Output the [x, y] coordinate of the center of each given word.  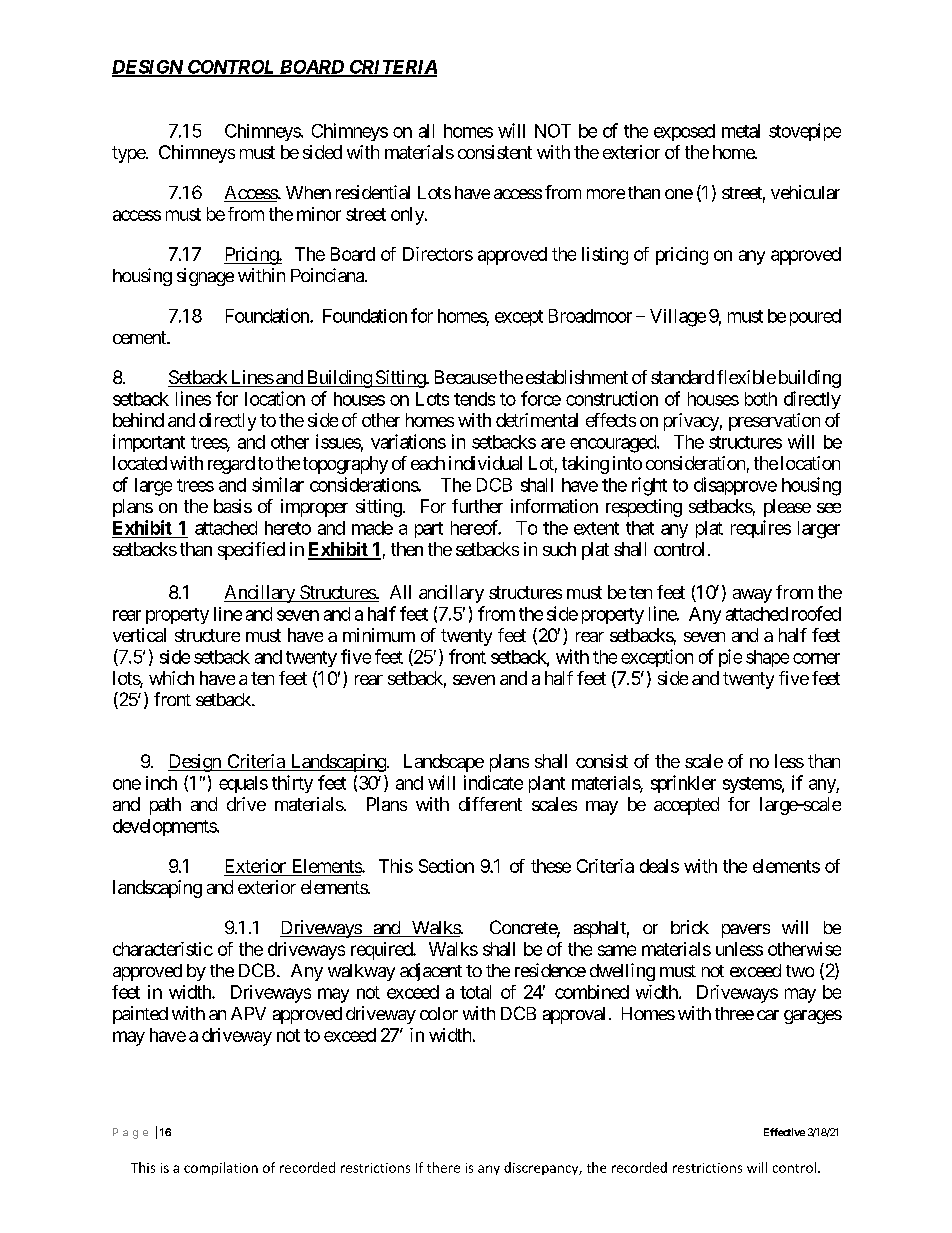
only [408, 216]
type [129, 154]
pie [730, 658]
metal [741, 131]
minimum [379, 635]
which [171, 678]
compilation [221, 1168]
